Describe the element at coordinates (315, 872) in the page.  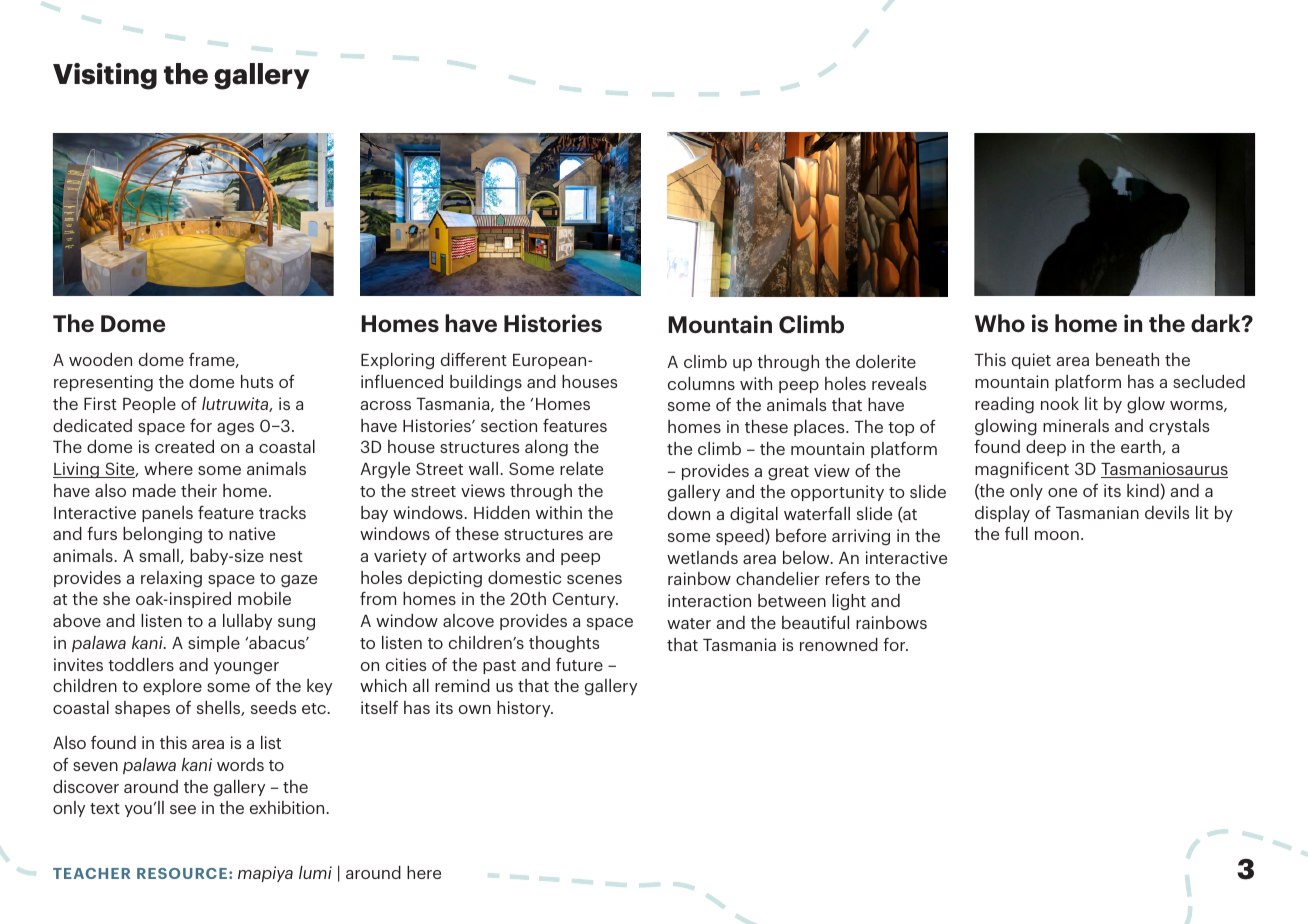
I see `lumi` at that location.
